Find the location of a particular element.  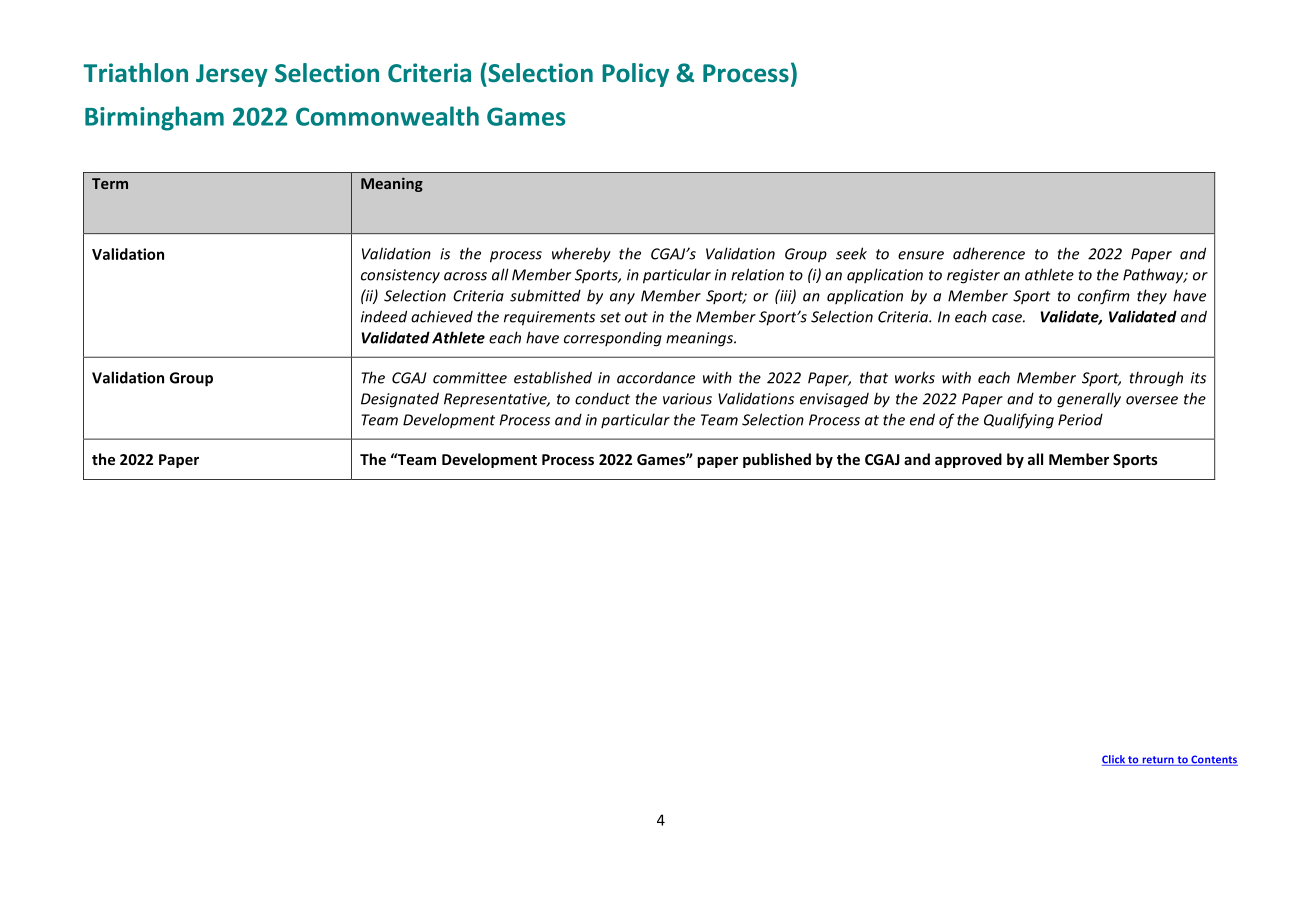

adherence is located at coordinates (989, 253).
